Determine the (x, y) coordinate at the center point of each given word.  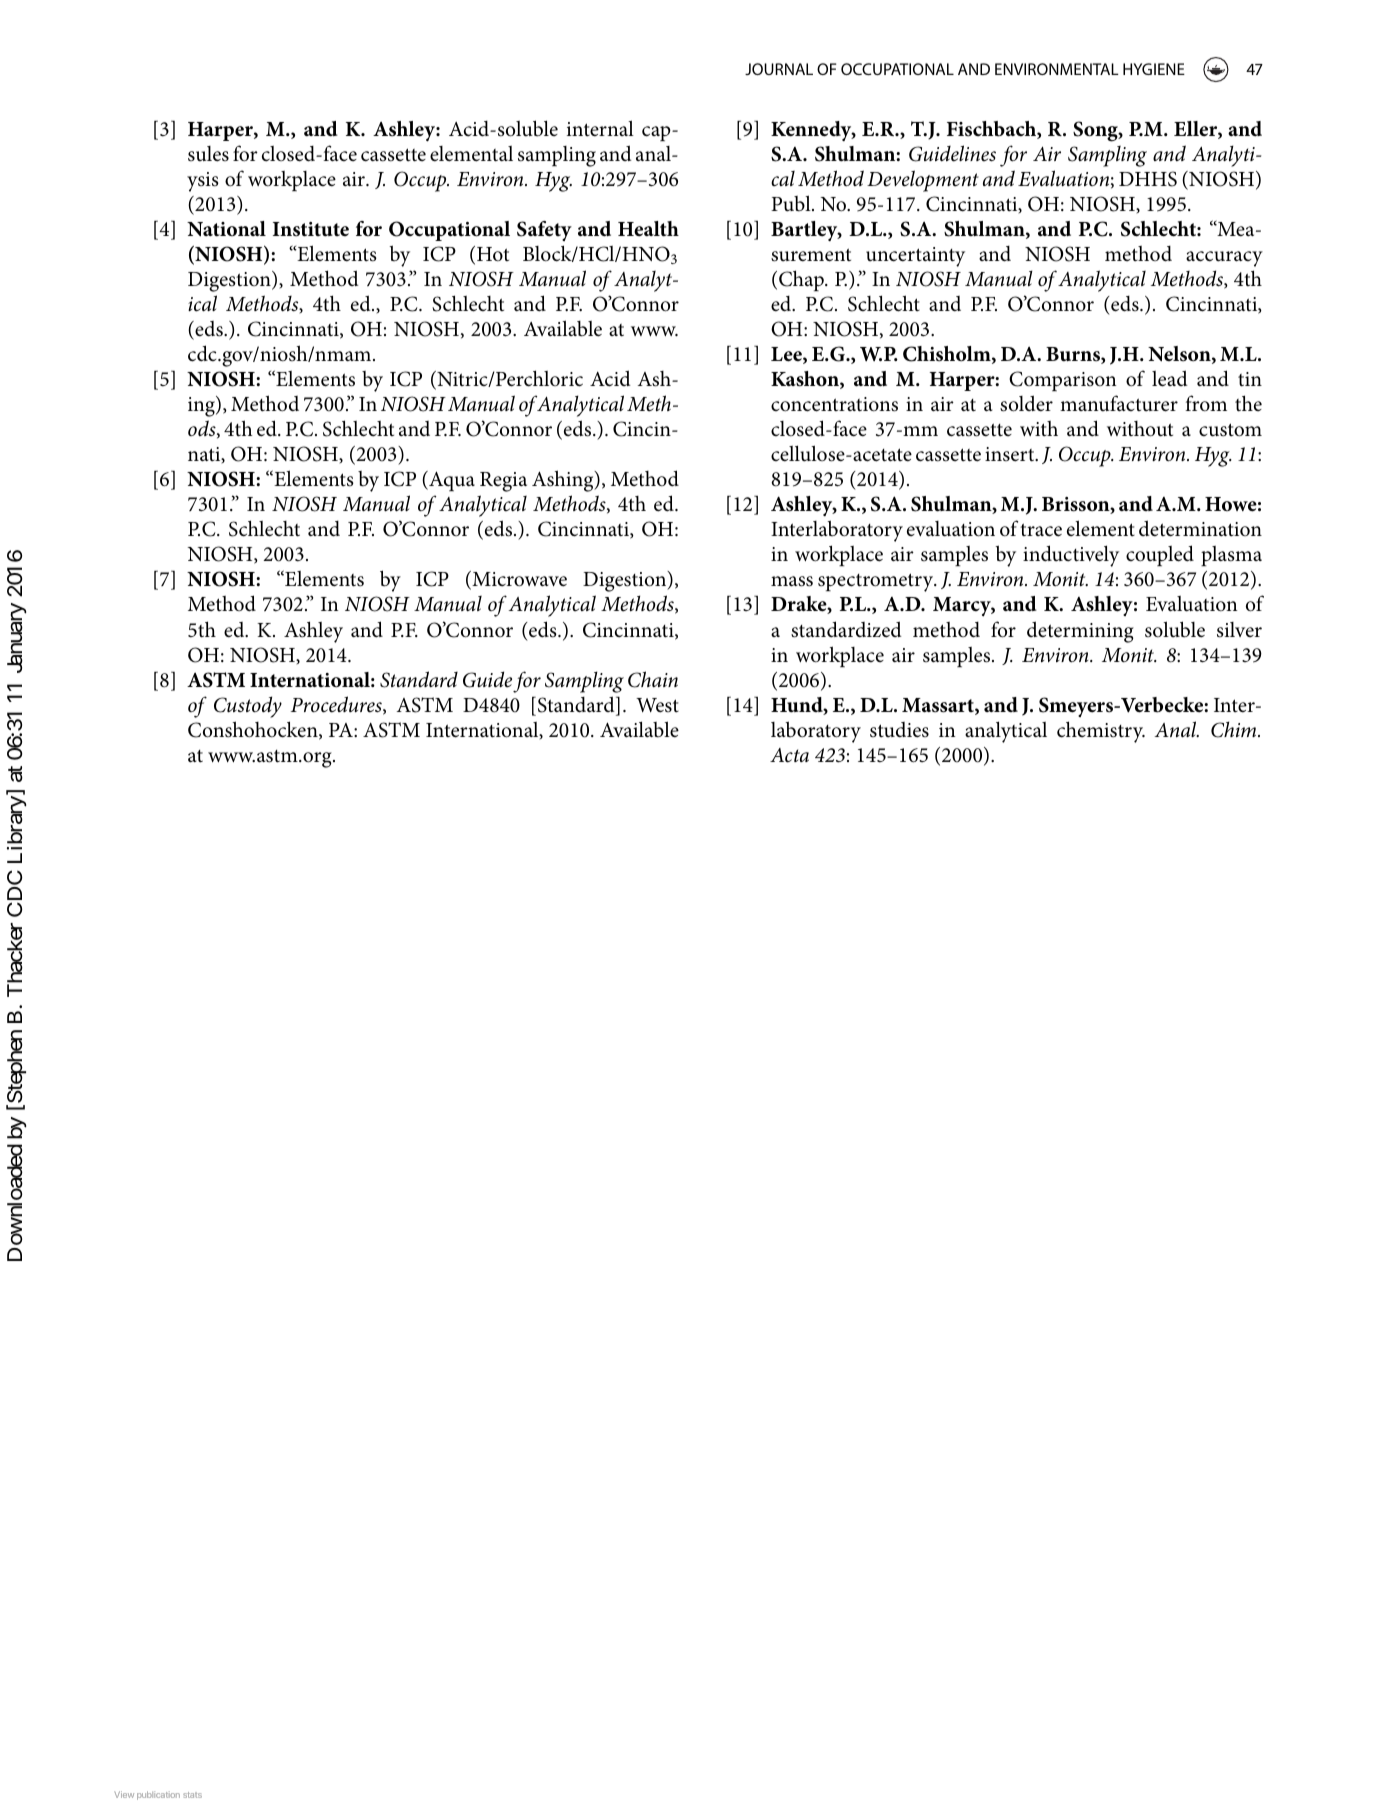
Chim (1235, 729)
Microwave (518, 580)
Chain (653, 679)
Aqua (451, 481)
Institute (311, 229)
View (124, 1794)
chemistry (1101, 732)
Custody (248, 707)
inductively (1071, 556)
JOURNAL (779, 69)
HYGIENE (1154, 69)
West (657, 705)
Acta (789, 755)
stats (192, 1795)
